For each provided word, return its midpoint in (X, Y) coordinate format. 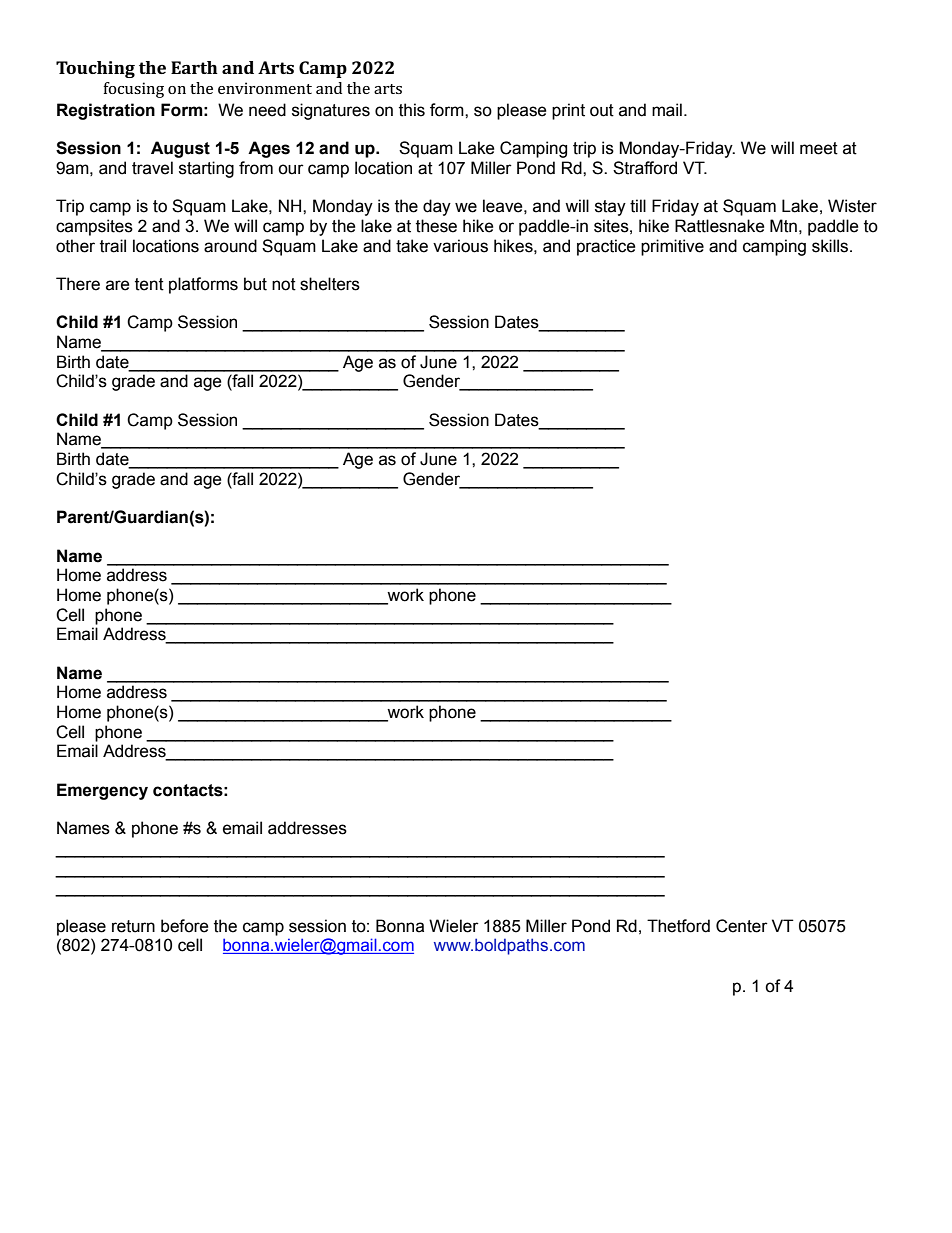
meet (819, 148)
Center (742, 926)
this (412, 110)
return (133, 926)
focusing (133, 90)
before (185, 926)
